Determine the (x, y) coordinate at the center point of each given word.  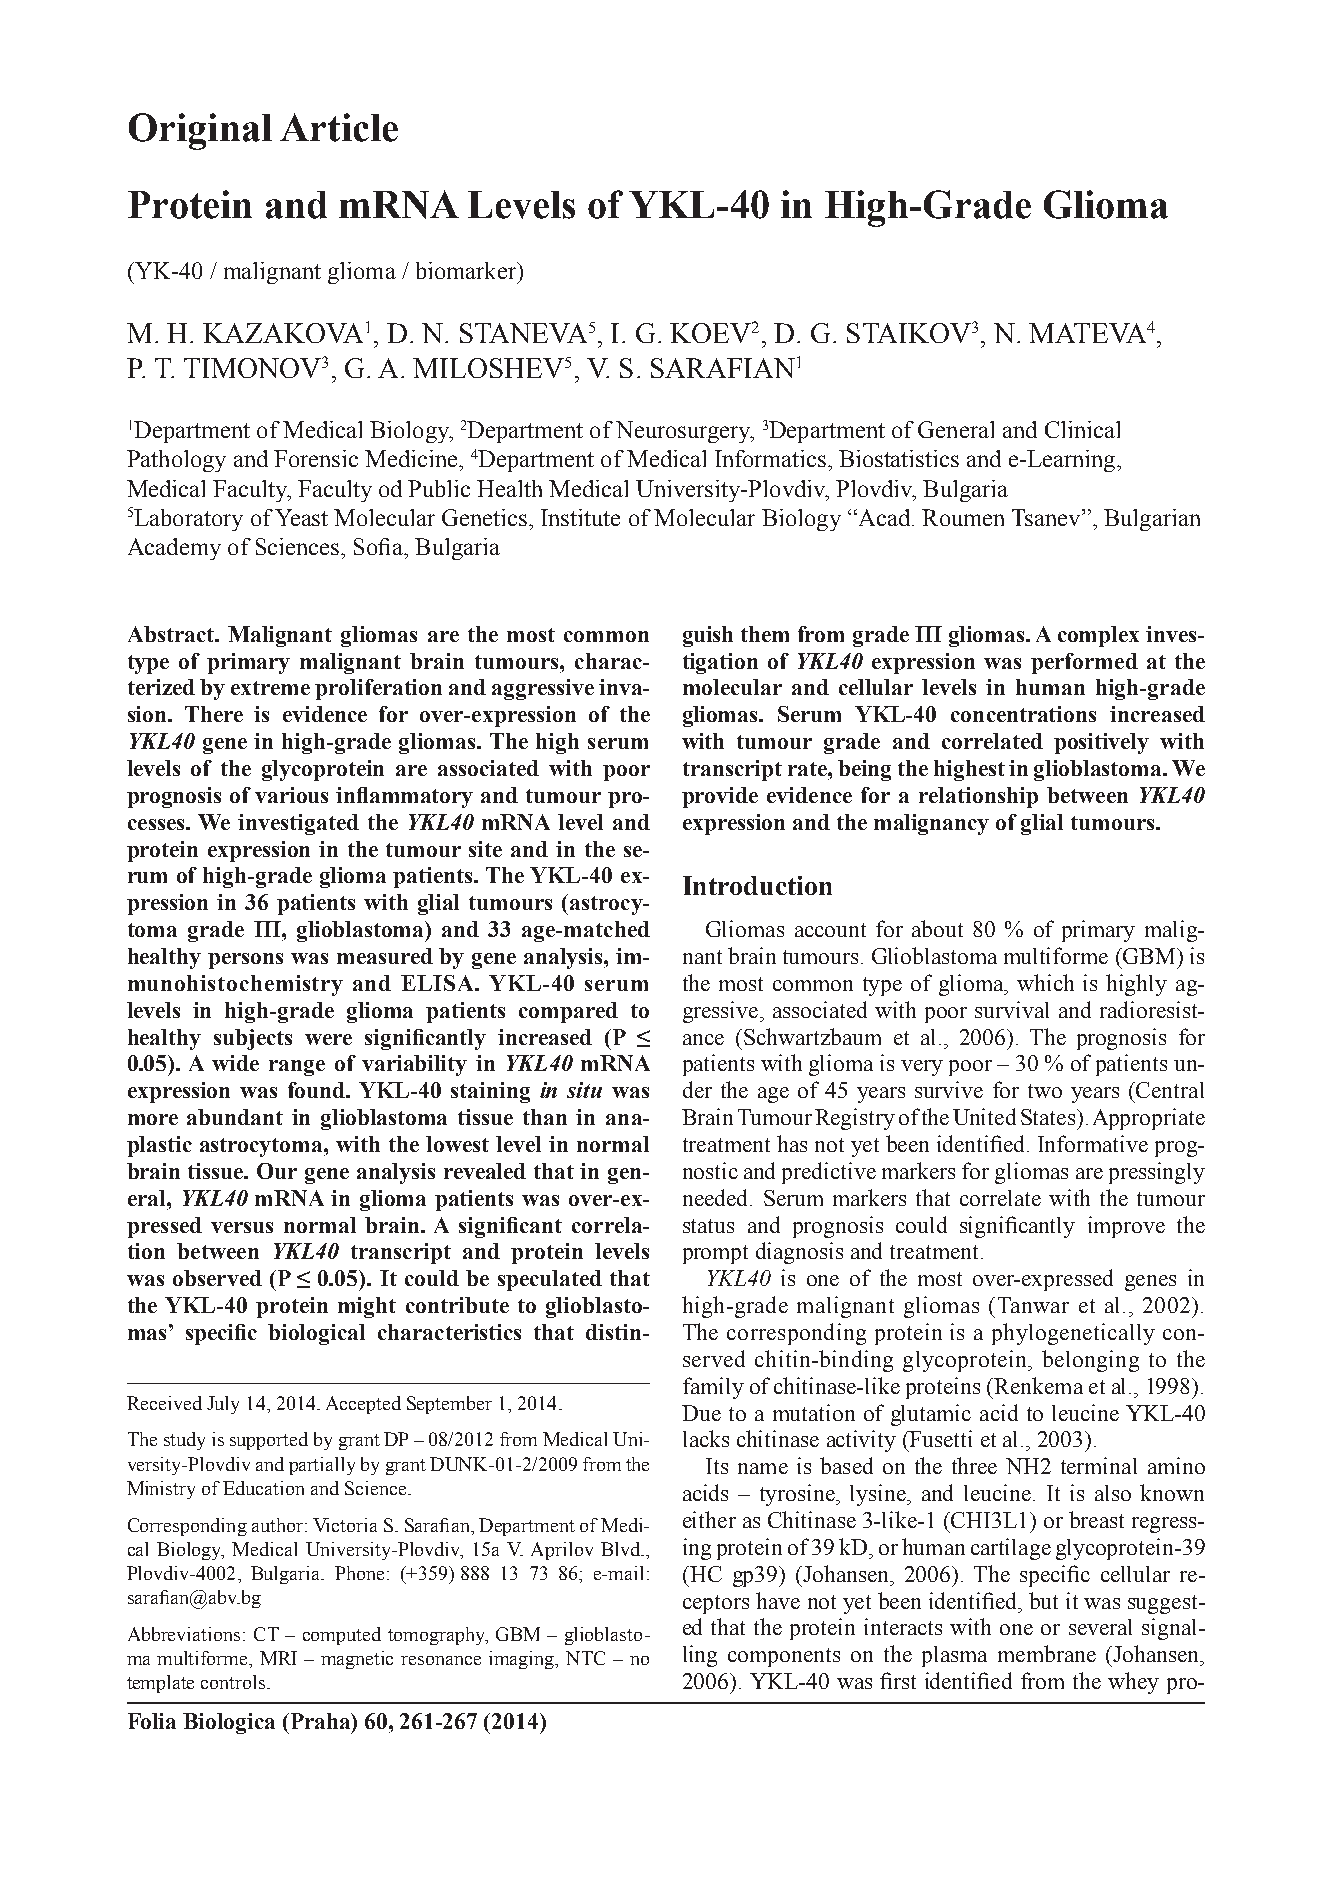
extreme (270, 688)
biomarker (467, 270)
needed (717, 1197)
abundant (235, 1117)
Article (339, 127)
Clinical (1082, 429)
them (765, 634)
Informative (1093, 1143)
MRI (278, 1658)
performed (1084, 663)
